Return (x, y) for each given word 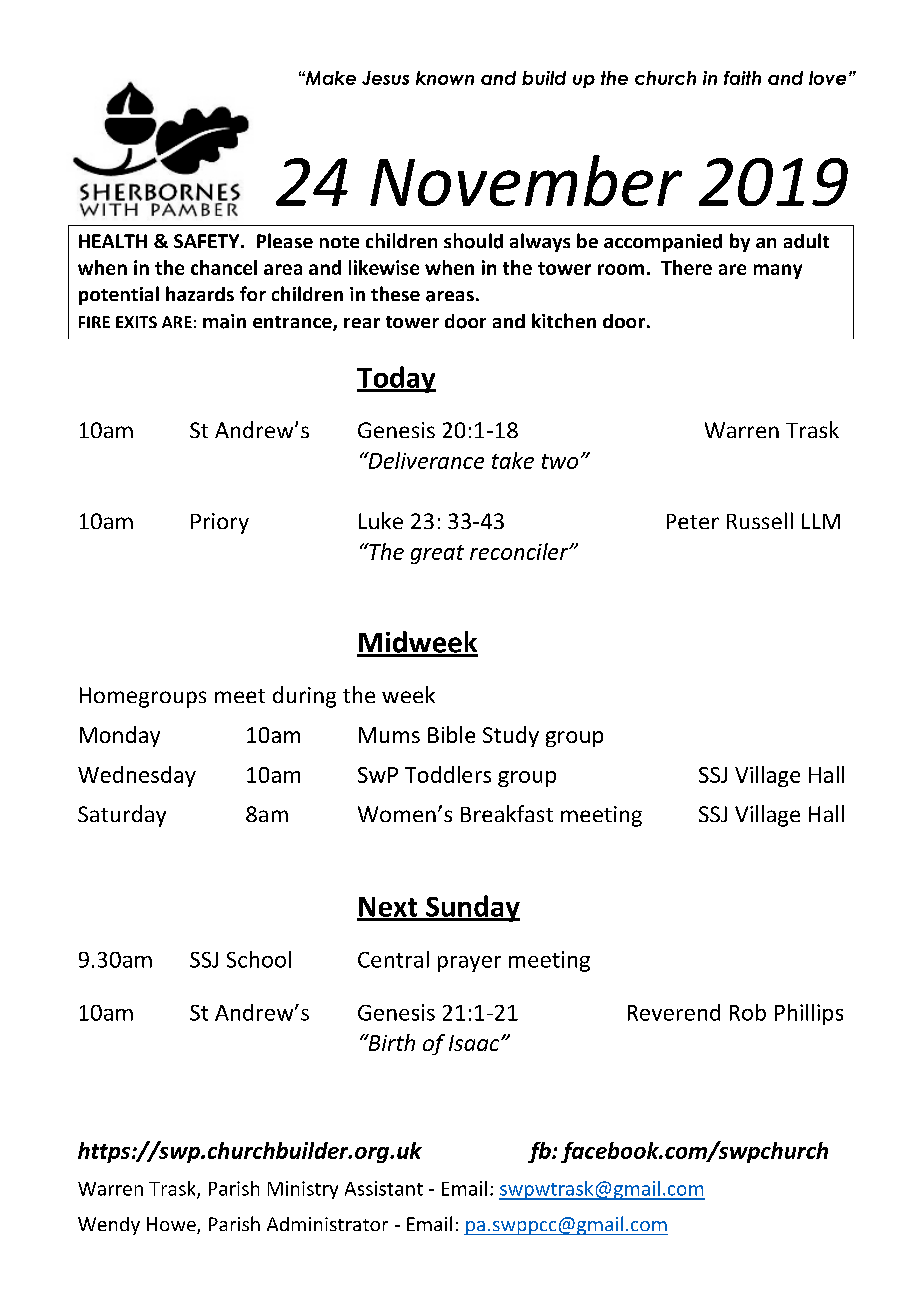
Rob (748, 1012)
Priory (220, 523)
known (445, 78)
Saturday (122, 816)
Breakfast (507, 813)
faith (742, 78)
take (513, 460)
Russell (760, 520)
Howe (172, 1225)
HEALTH (113, 241)
